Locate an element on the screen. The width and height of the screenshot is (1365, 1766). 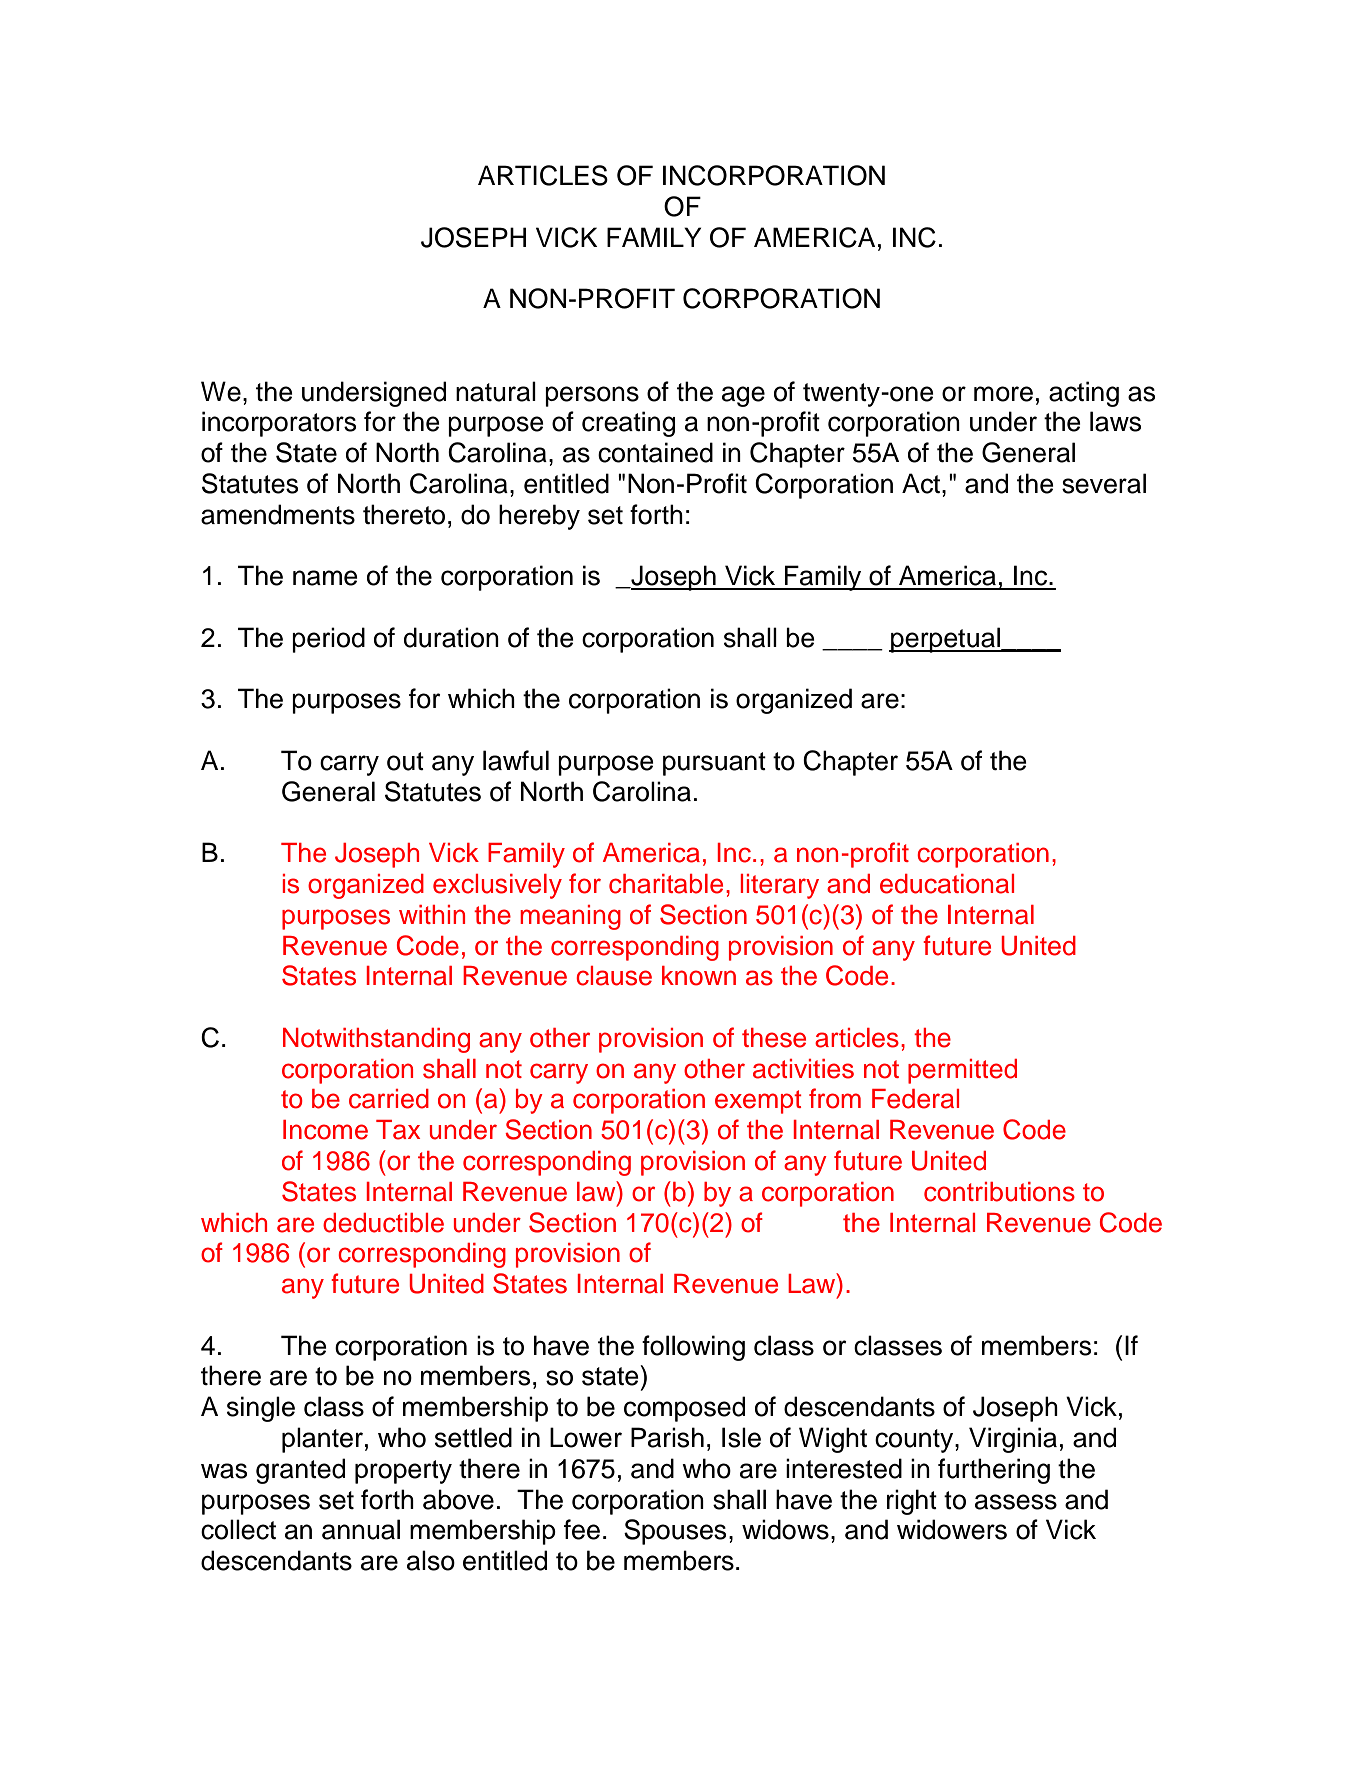
pursuant is located at coordinates (714, 764).
